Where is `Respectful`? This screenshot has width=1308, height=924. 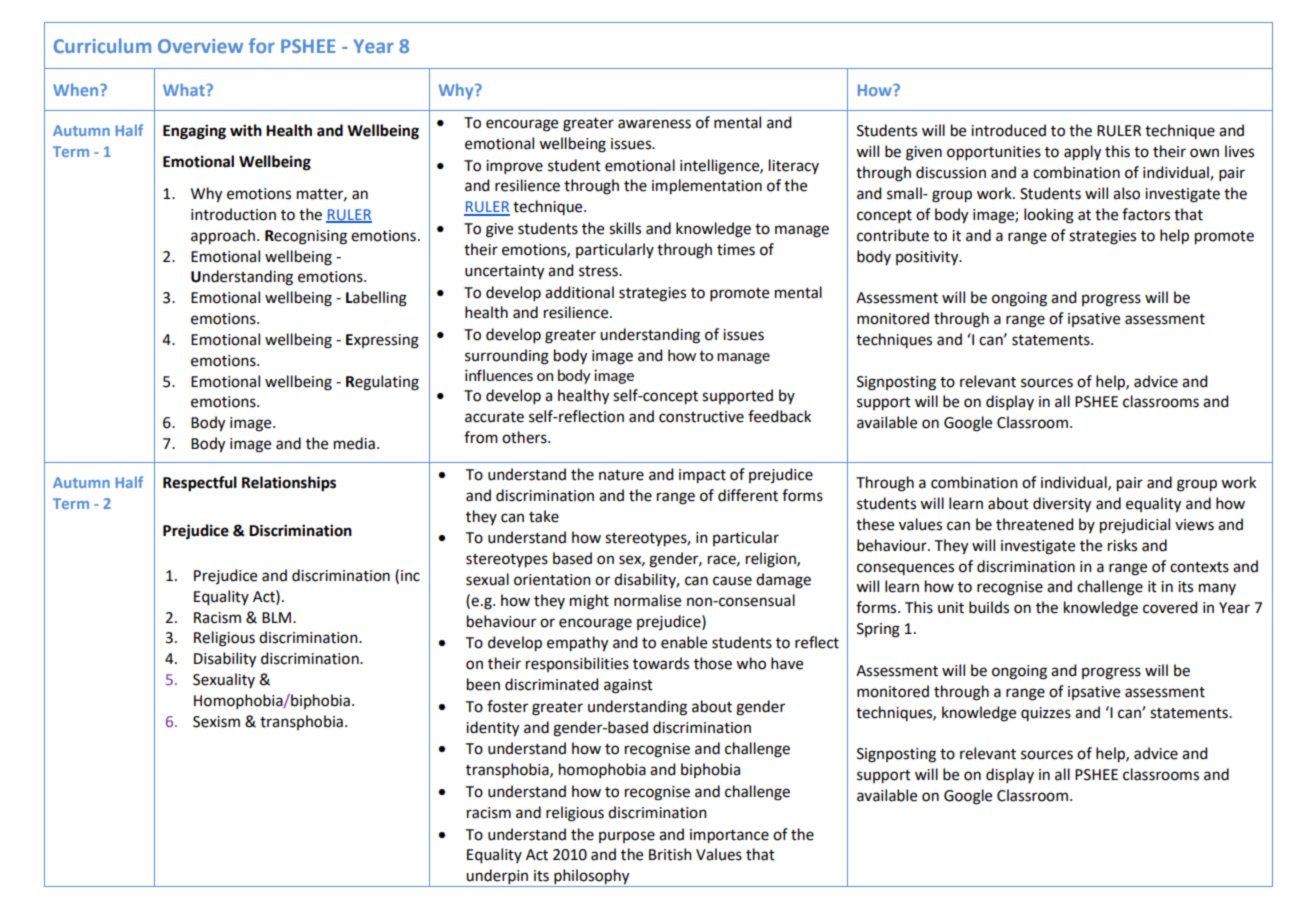
Respectful is located at coordinates (200, 484).
